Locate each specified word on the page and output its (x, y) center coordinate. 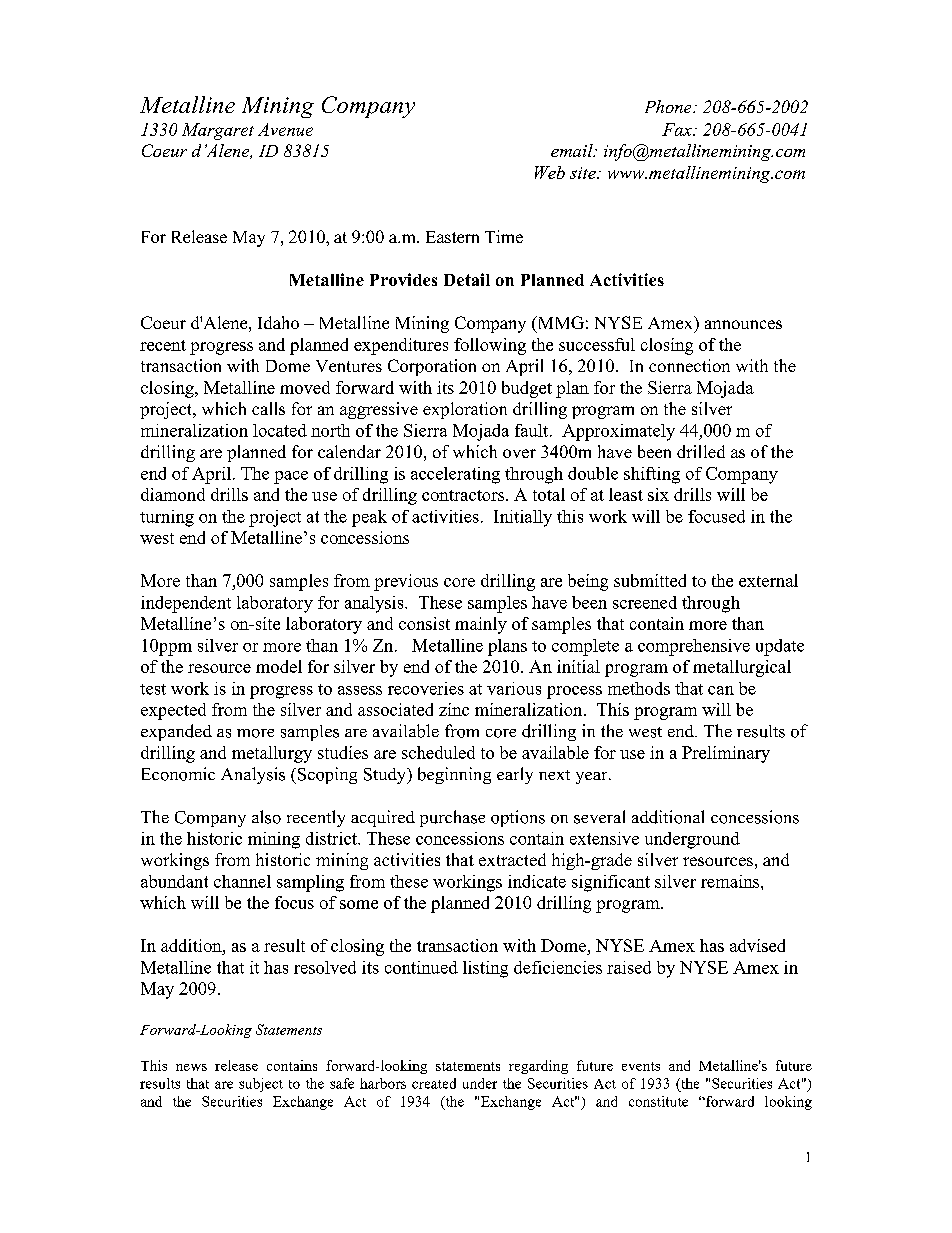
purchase (452, 818)
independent (186, 604)
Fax (678, 129)
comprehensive (694, 647)
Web (550, 172)
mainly (481, 625)
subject (261, 1085)
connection (689, 365)
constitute (658, 1101)
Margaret (218, 131)
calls (268, 408)
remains (731, 881)
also (266, 817)
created (434, 1083)
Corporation (432, 367)
